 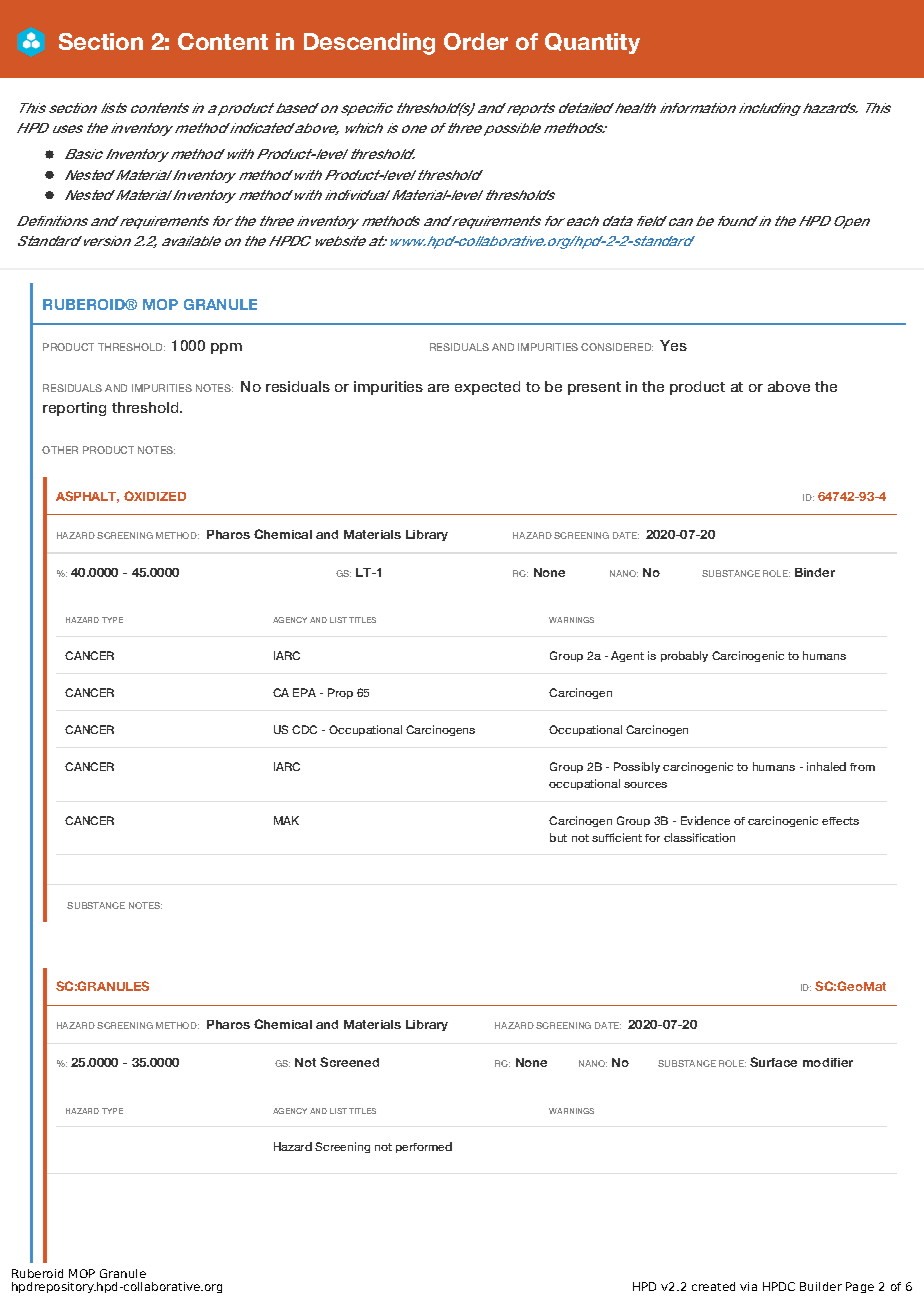 What do you see at coordinates (349, 1062) in the image?
I see `Screened` at bounding box center [349, 1062].
